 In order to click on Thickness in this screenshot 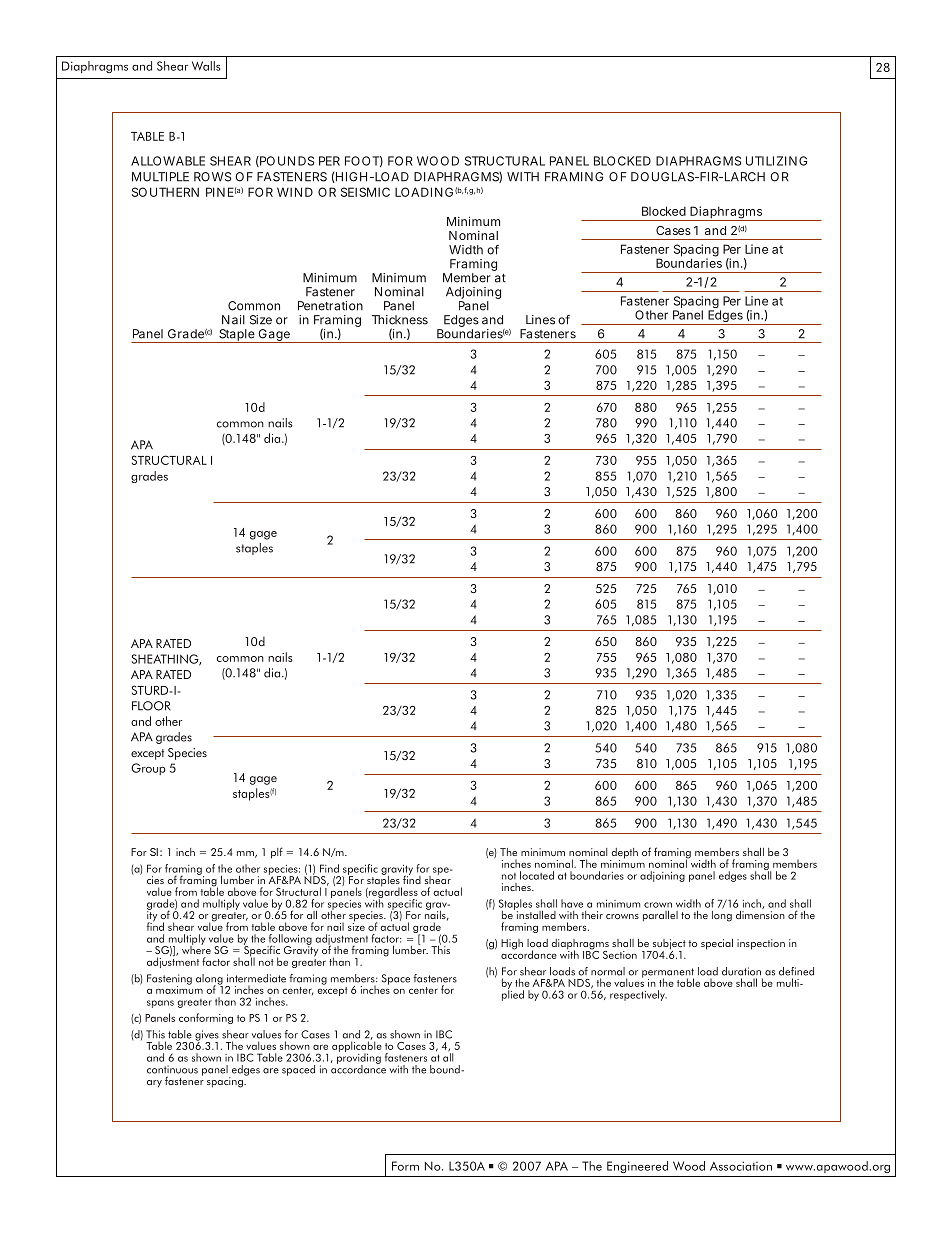, I will do `click(400, 320)`.
